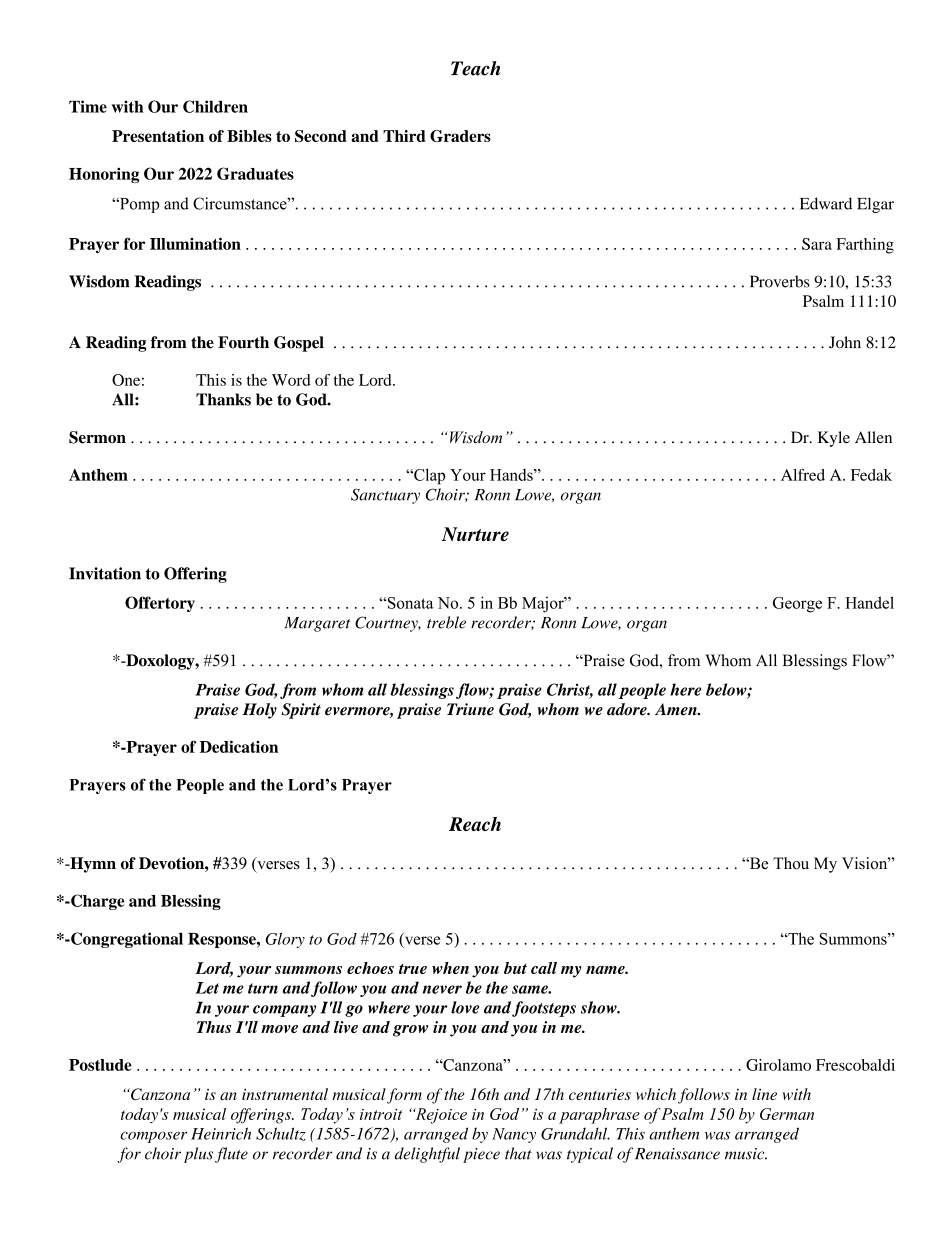 The width and height of the screenshot is (952, 1233). What do you see at coordinates (92, 865) in the screenshot?
I see `Hymn` at bounding box center [92, 865].
